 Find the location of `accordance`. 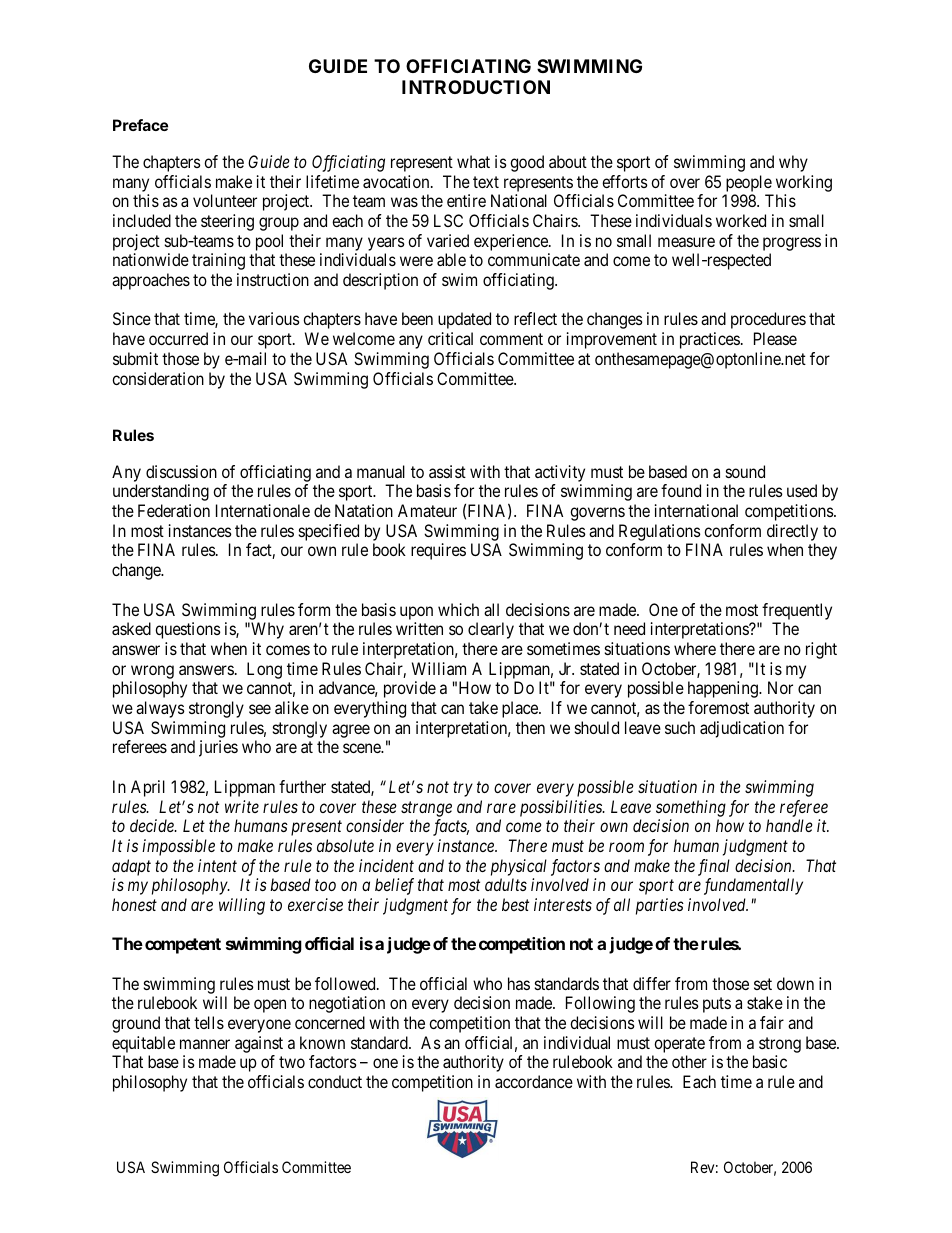

accordance is located at coordinates (534, 1081).
